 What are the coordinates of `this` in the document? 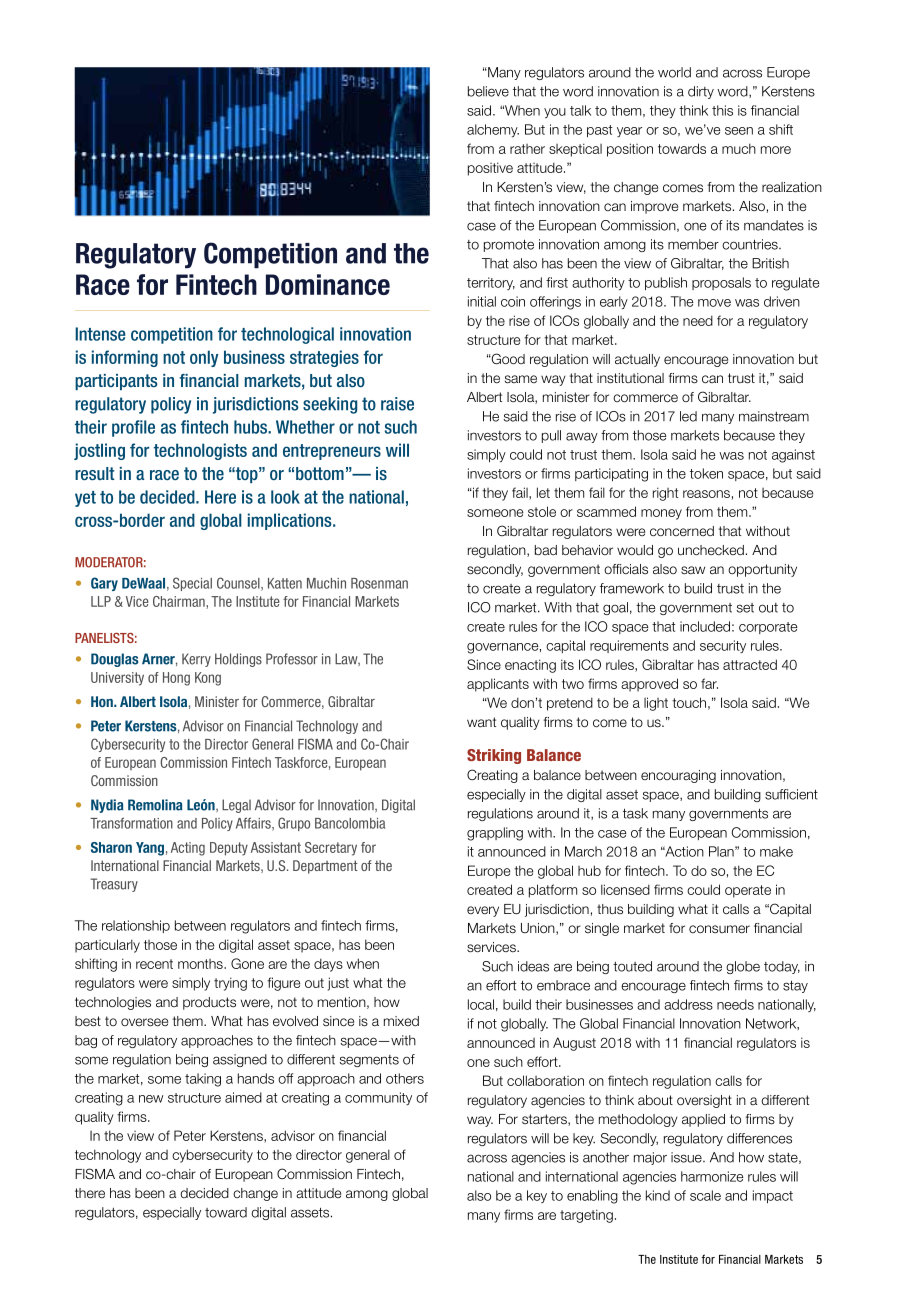 It's located at (722, 110).
